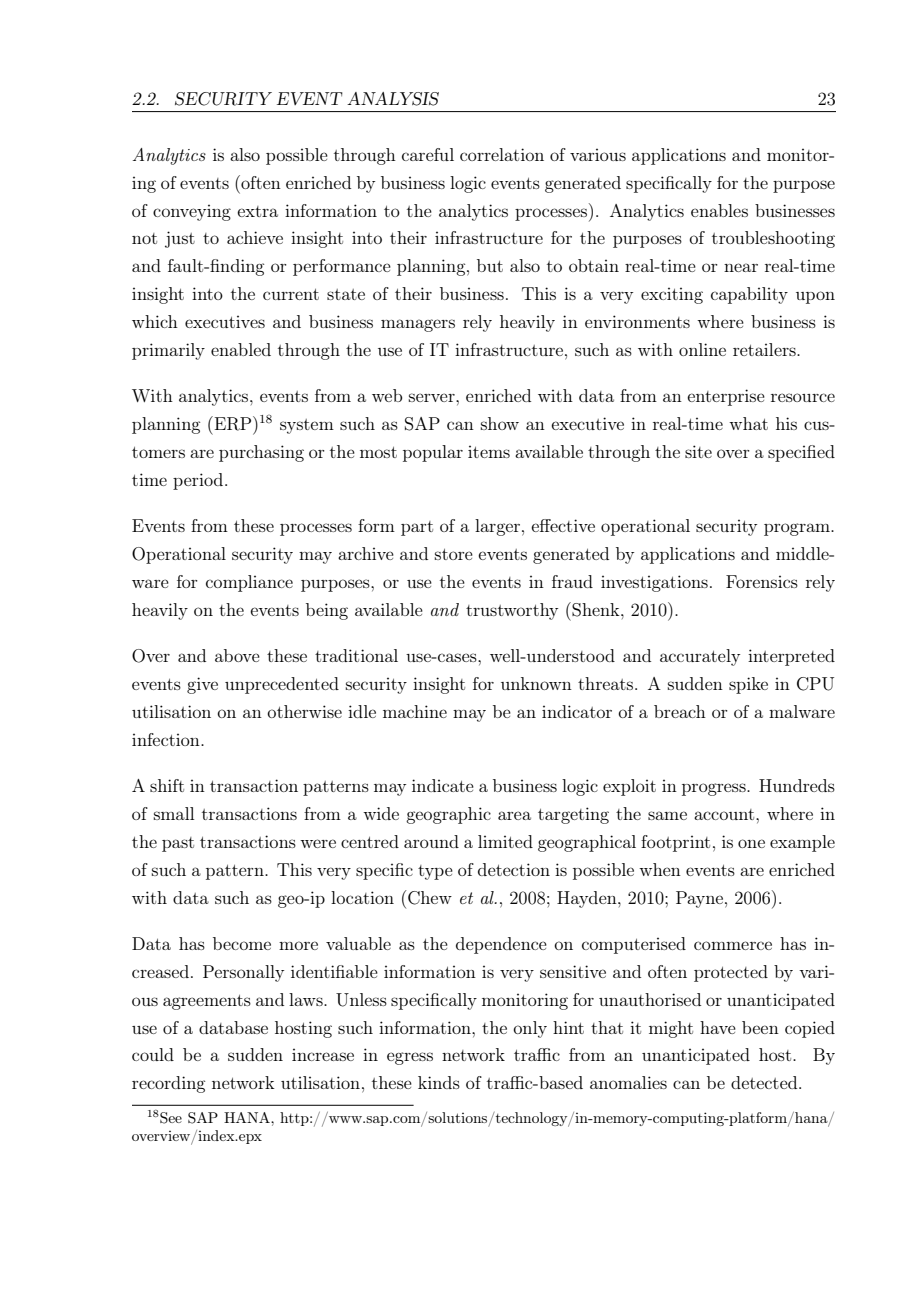 This image has height=1308, width=924. Describe the element at coordinates (512, 611) in the image. I see `trustworthy` at that location.
